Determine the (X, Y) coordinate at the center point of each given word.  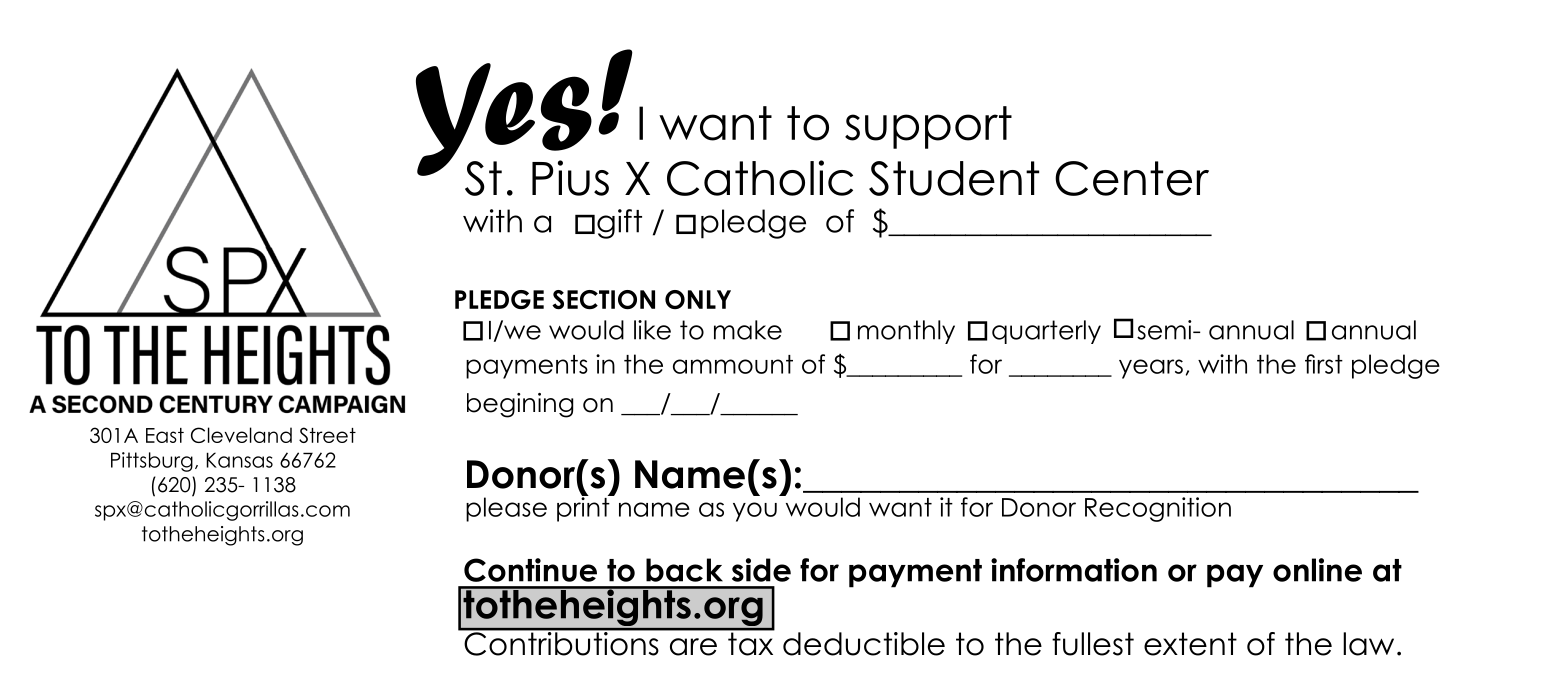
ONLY (698, 299)
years (1151, 369)
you (755, 512)
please (506, 509)
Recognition (1158, 509)
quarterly (1046, 332)
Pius (570, 178)
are (693, 647)
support (928, 127)
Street (327, 435)
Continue (530, 570)
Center (1132, 178)
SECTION (603, 300)
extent (1190, 644)
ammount (733, 364)
